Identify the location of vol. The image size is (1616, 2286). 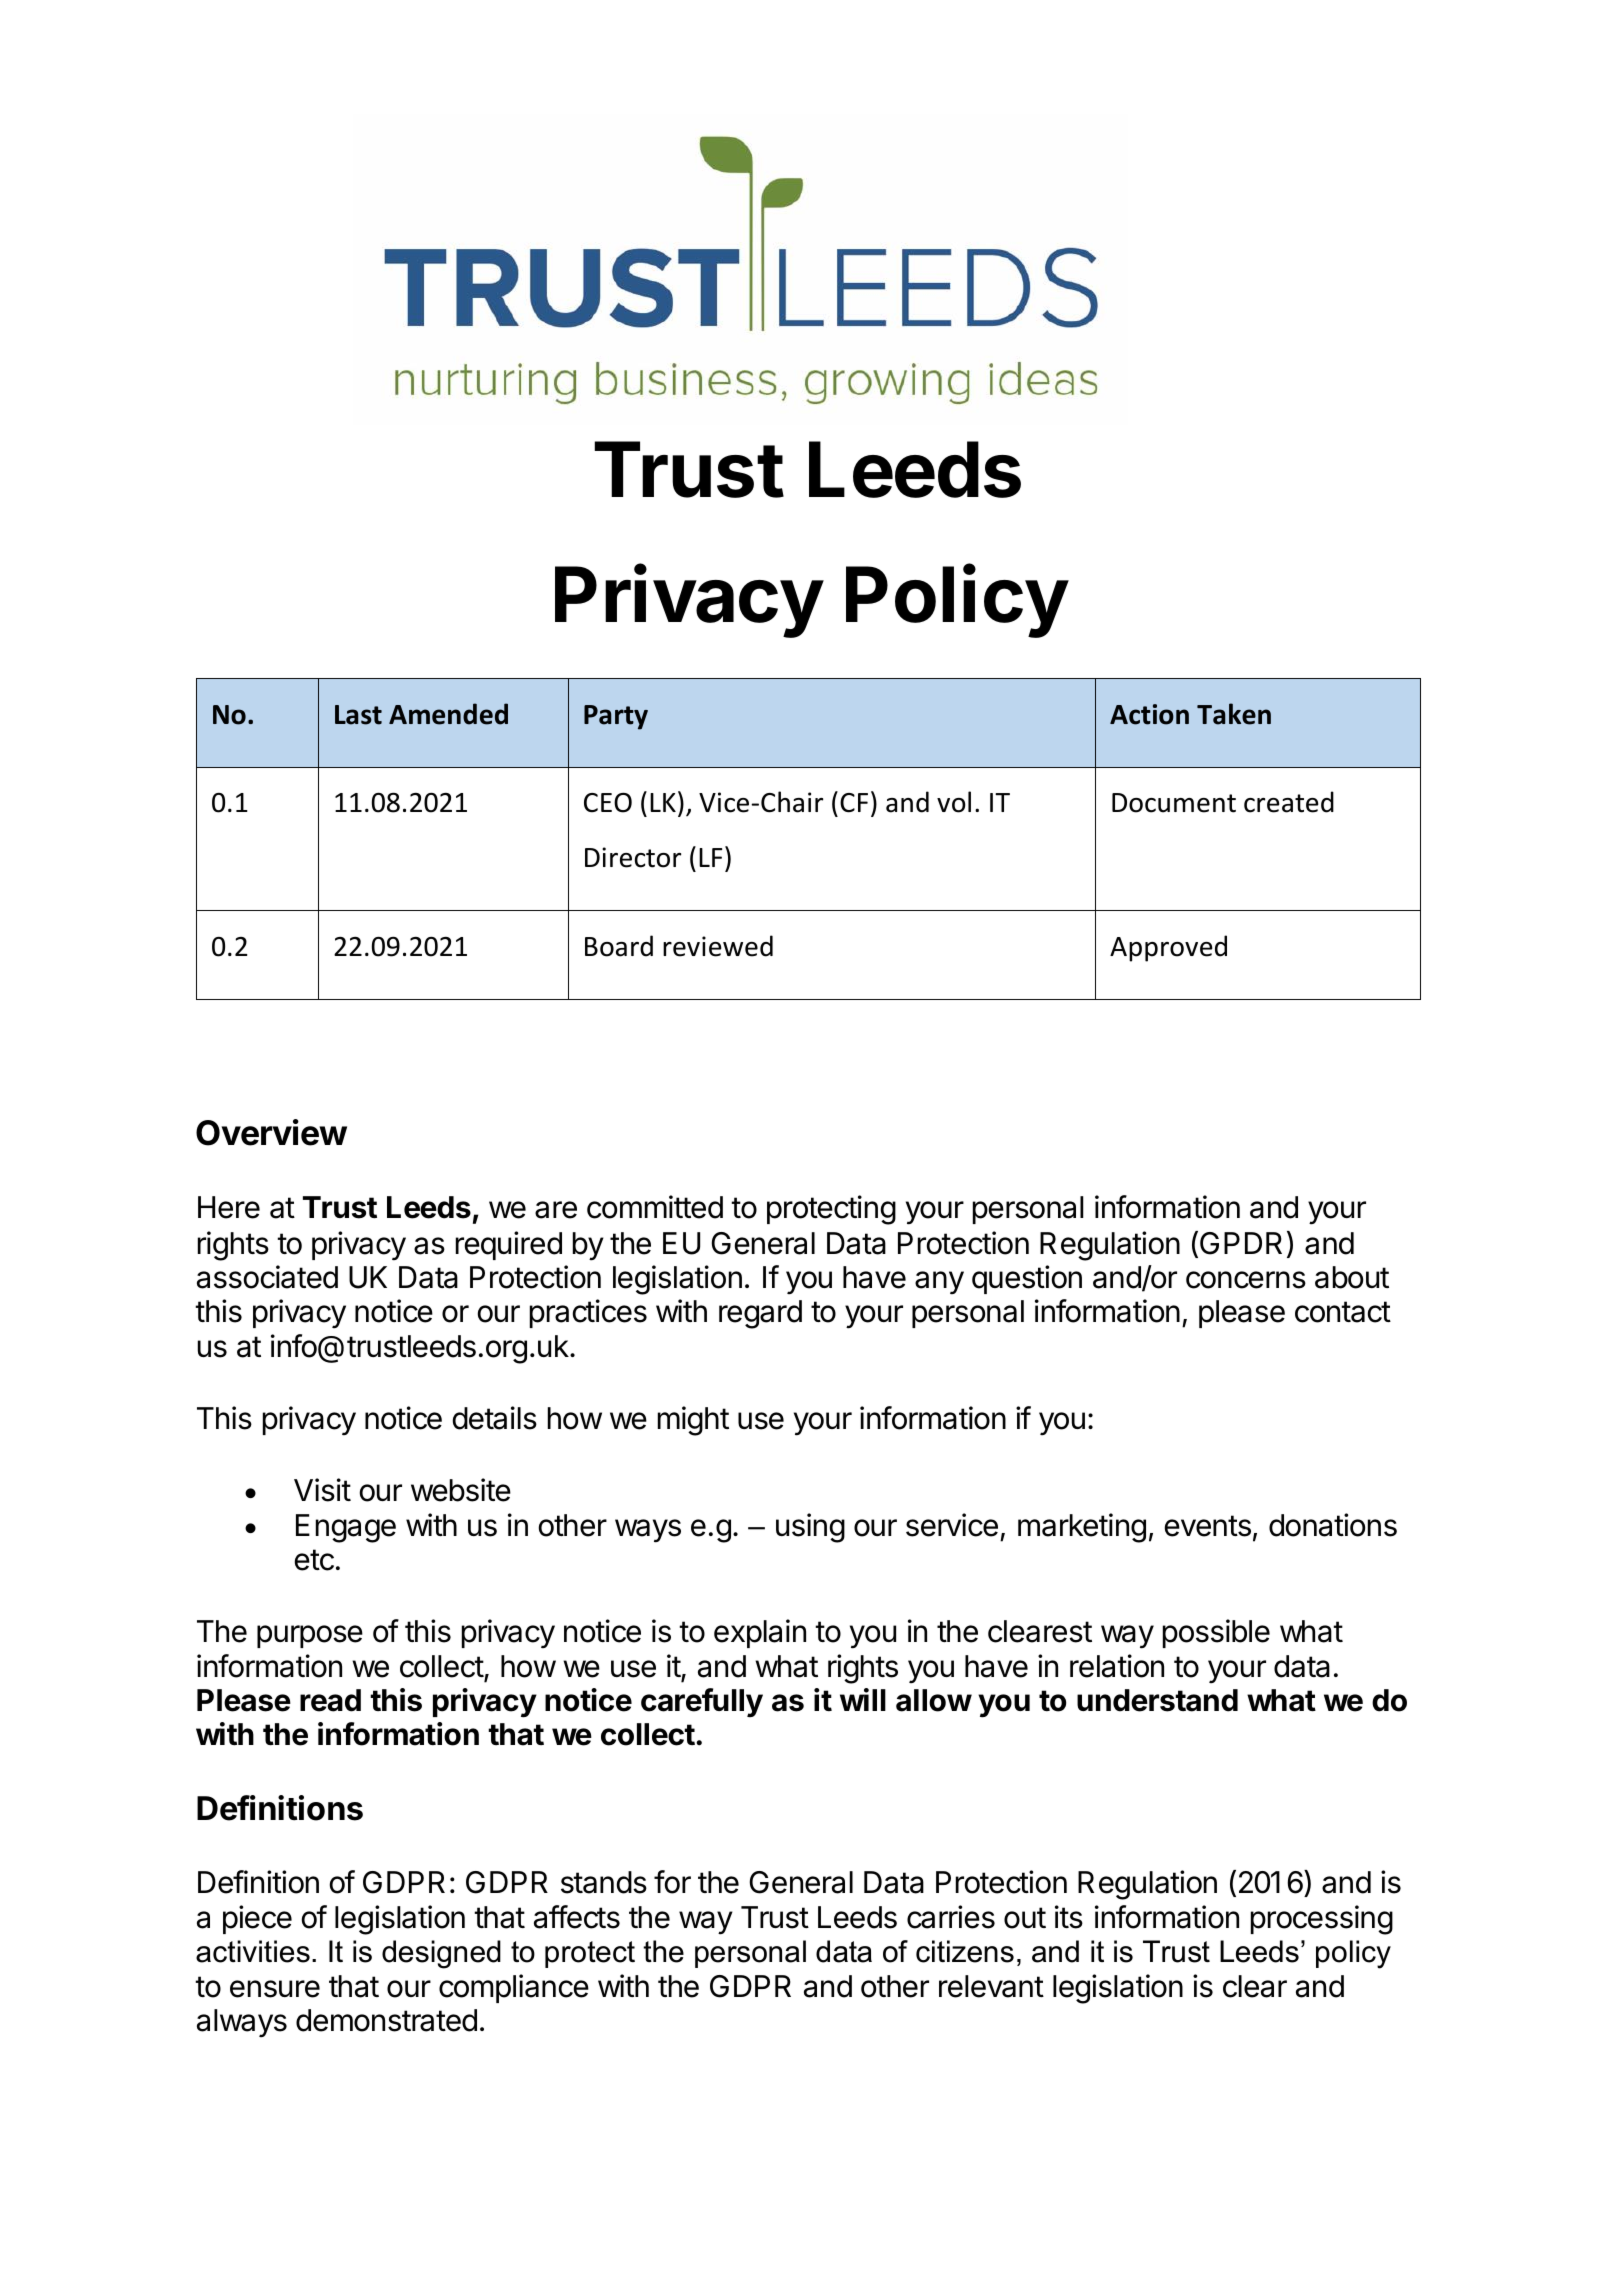
(954, 802).
